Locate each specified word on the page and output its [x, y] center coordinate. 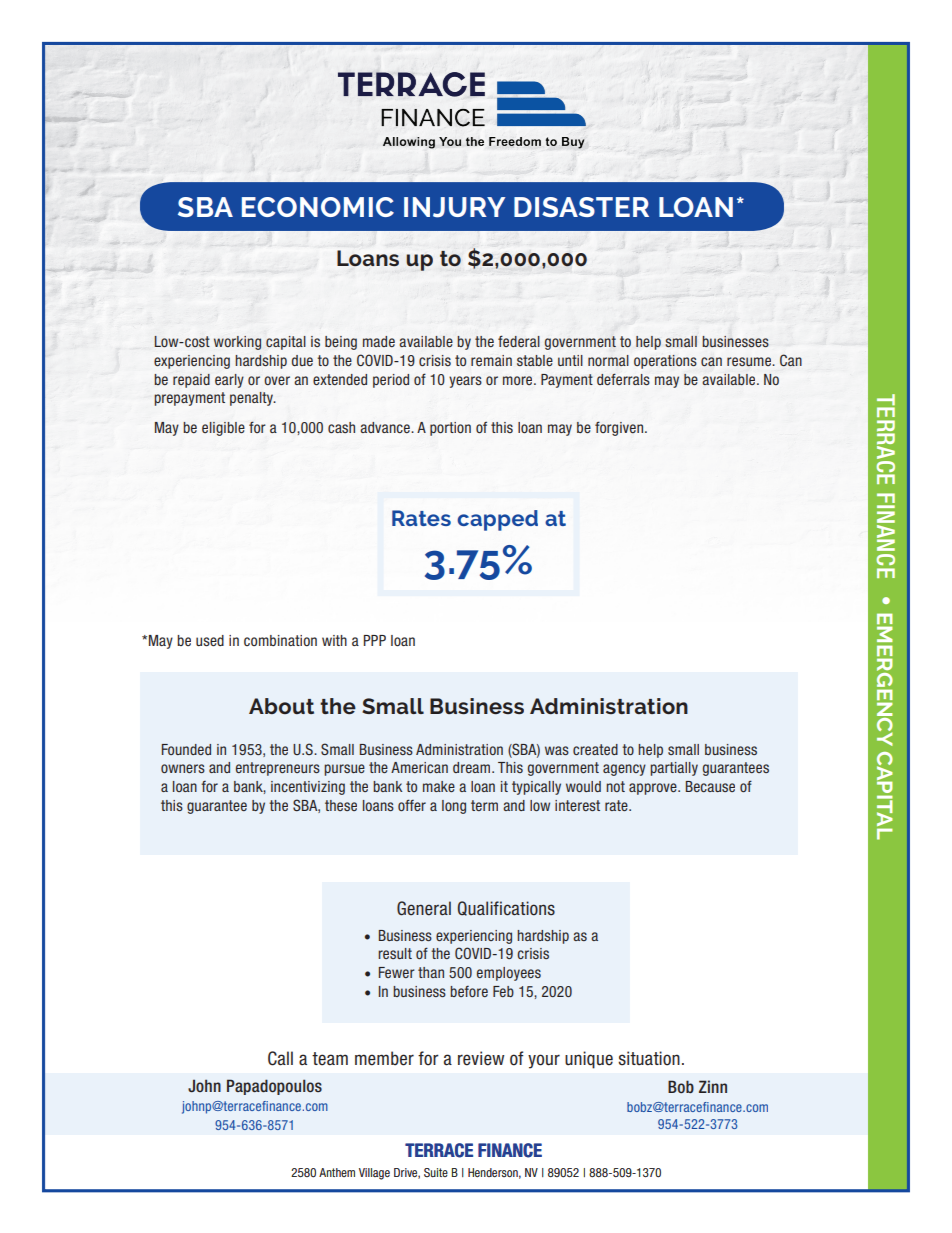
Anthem [337, 1172]
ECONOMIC [318, 207]
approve [654, 789]
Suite [436, 1172]
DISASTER [581, 207]
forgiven [619, 428]
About [281, 706]
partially [674, 769]
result [395, 953]
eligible [223, 429]
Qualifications [506, 908]
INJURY [454, 207]
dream [473, 767]
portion [450, 429]
